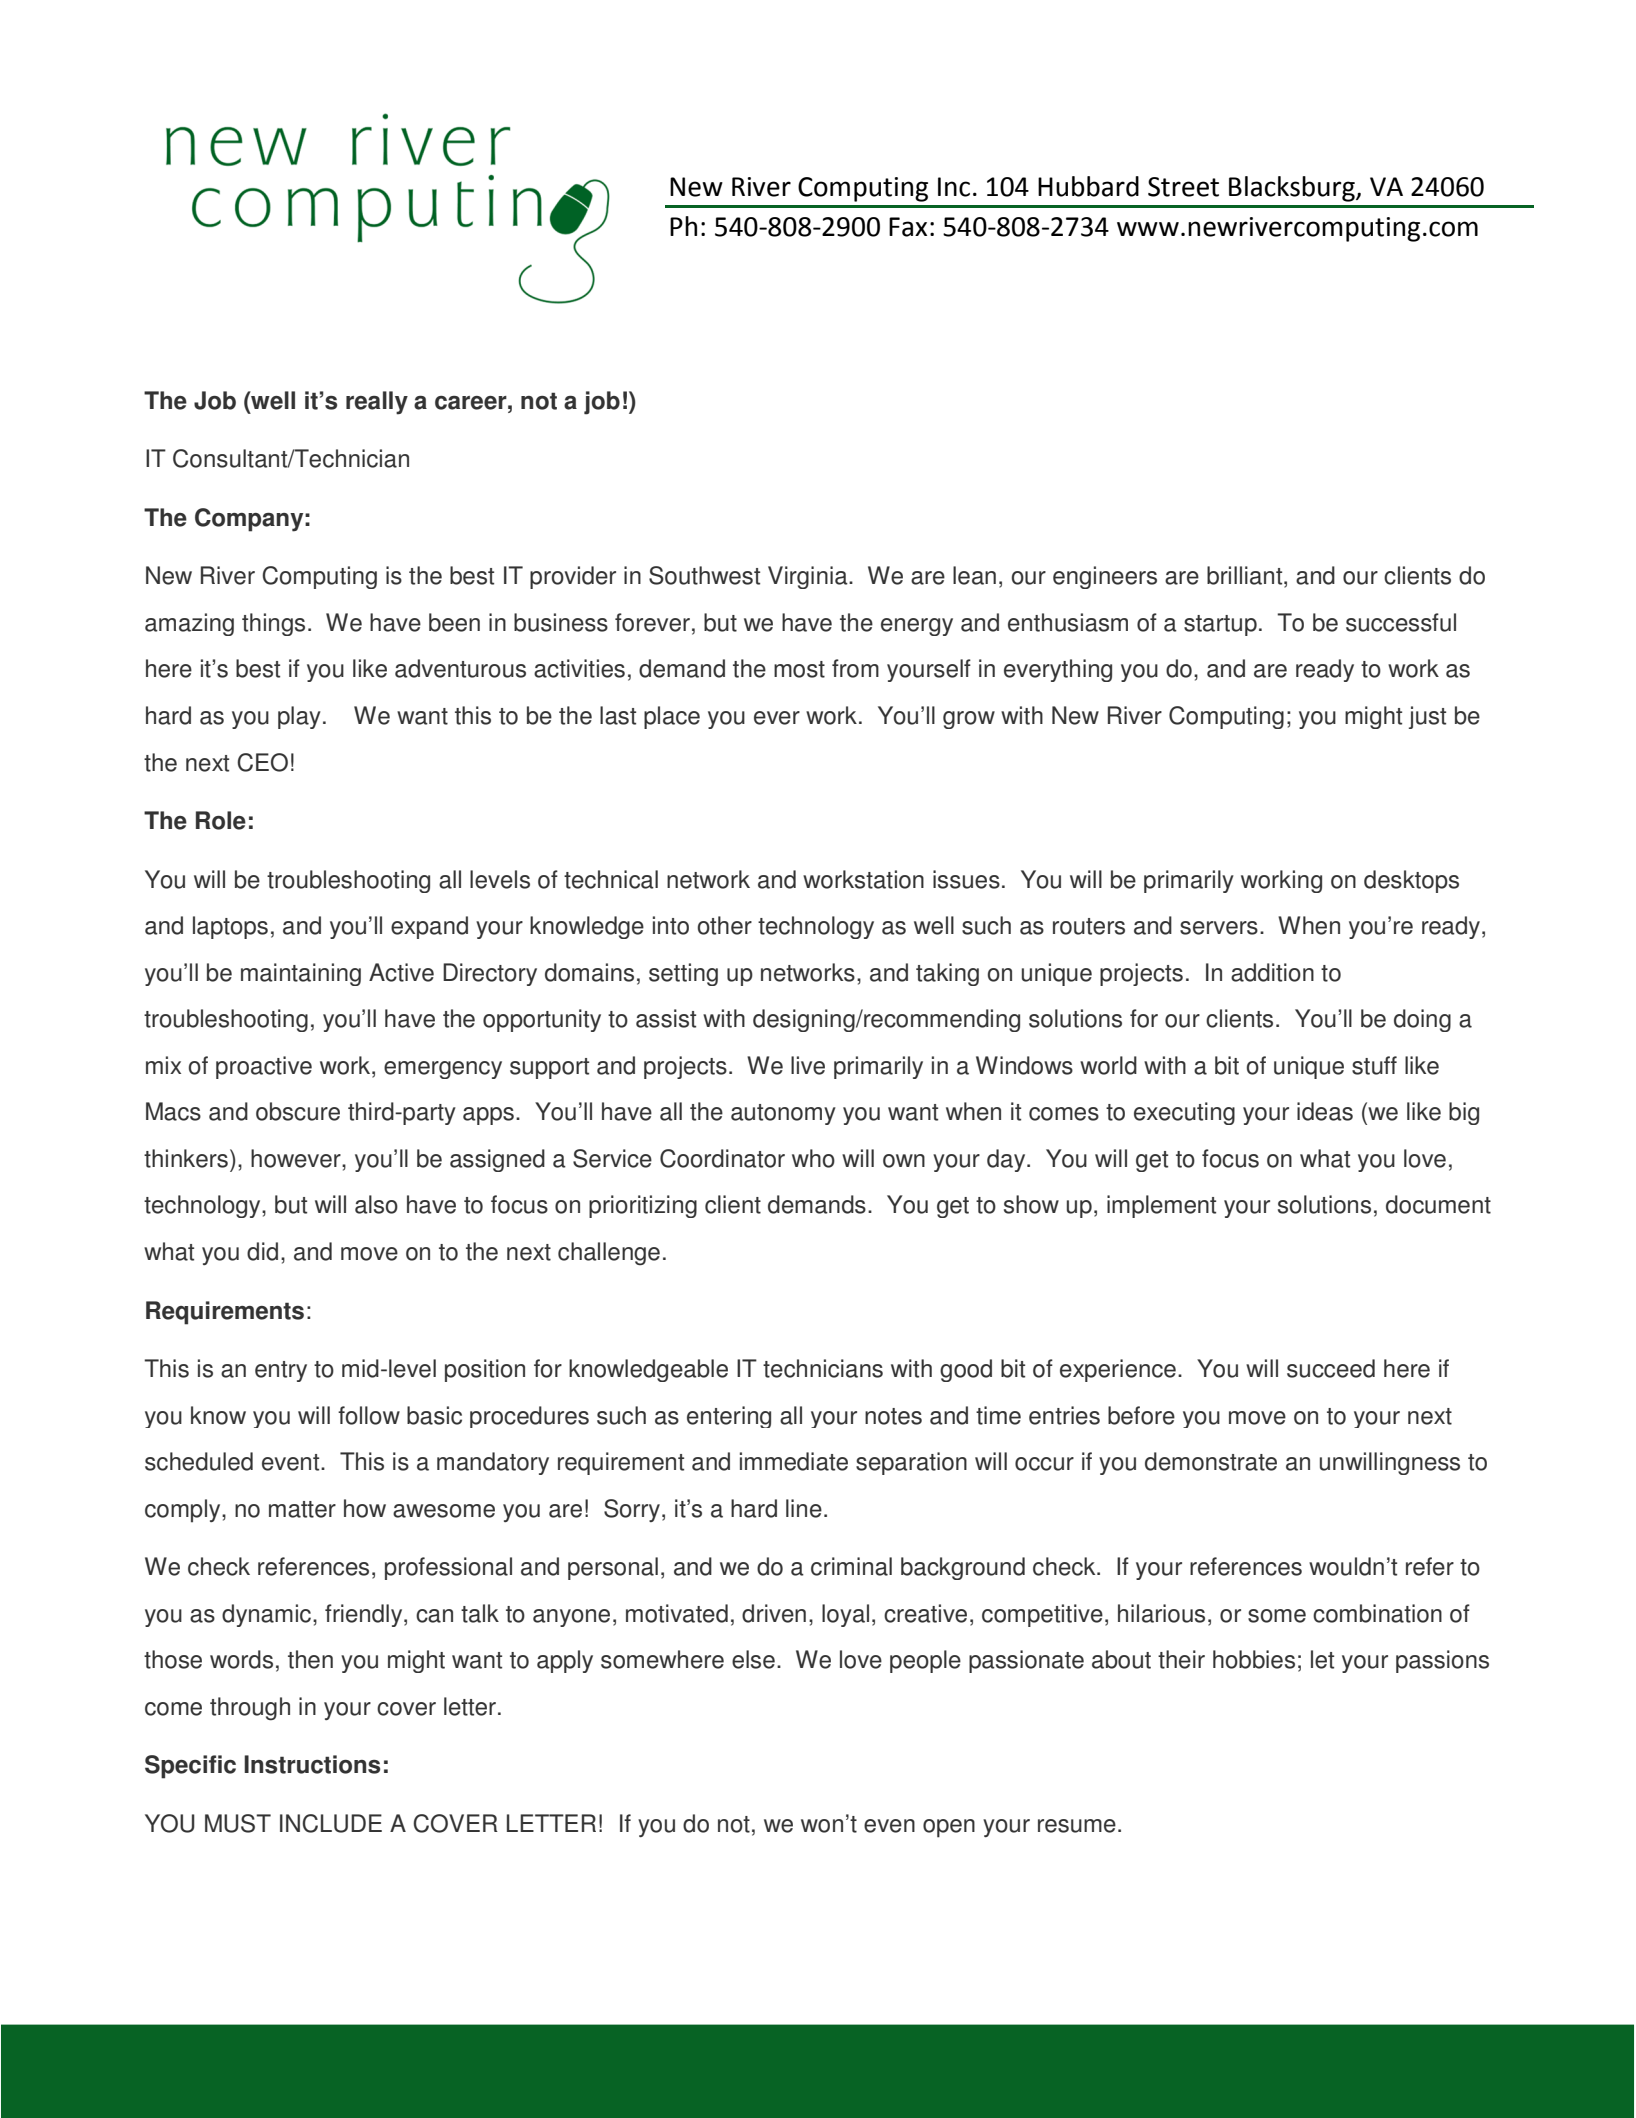 The height and width of the screenshot is (2118, 1636). Describe the element at coordinates (281, 1371) in the screenshot. I see `entry` at that location.
